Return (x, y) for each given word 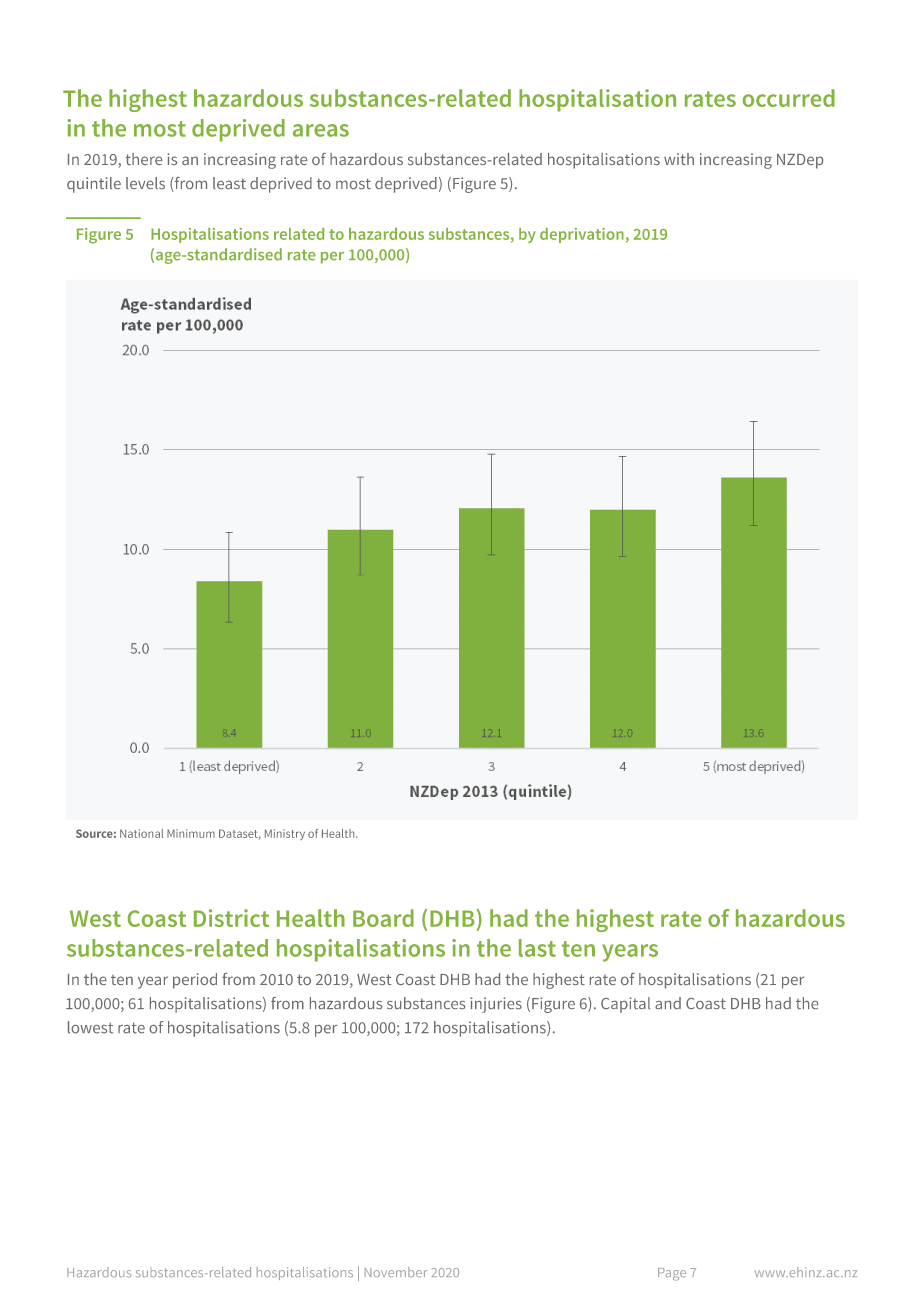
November (396, 1272)
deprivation (582, 235)
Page (672, 1274)
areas (321, 130)
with (679, 159)
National (141, 833)
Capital (625, 1005)
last (537, 948)
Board (383, 918)
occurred (788, 98)
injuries (496, 1005)
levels (145, 183)
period (195, 981)
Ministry (285, 834)
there (144, 159)
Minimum (191, 833)
